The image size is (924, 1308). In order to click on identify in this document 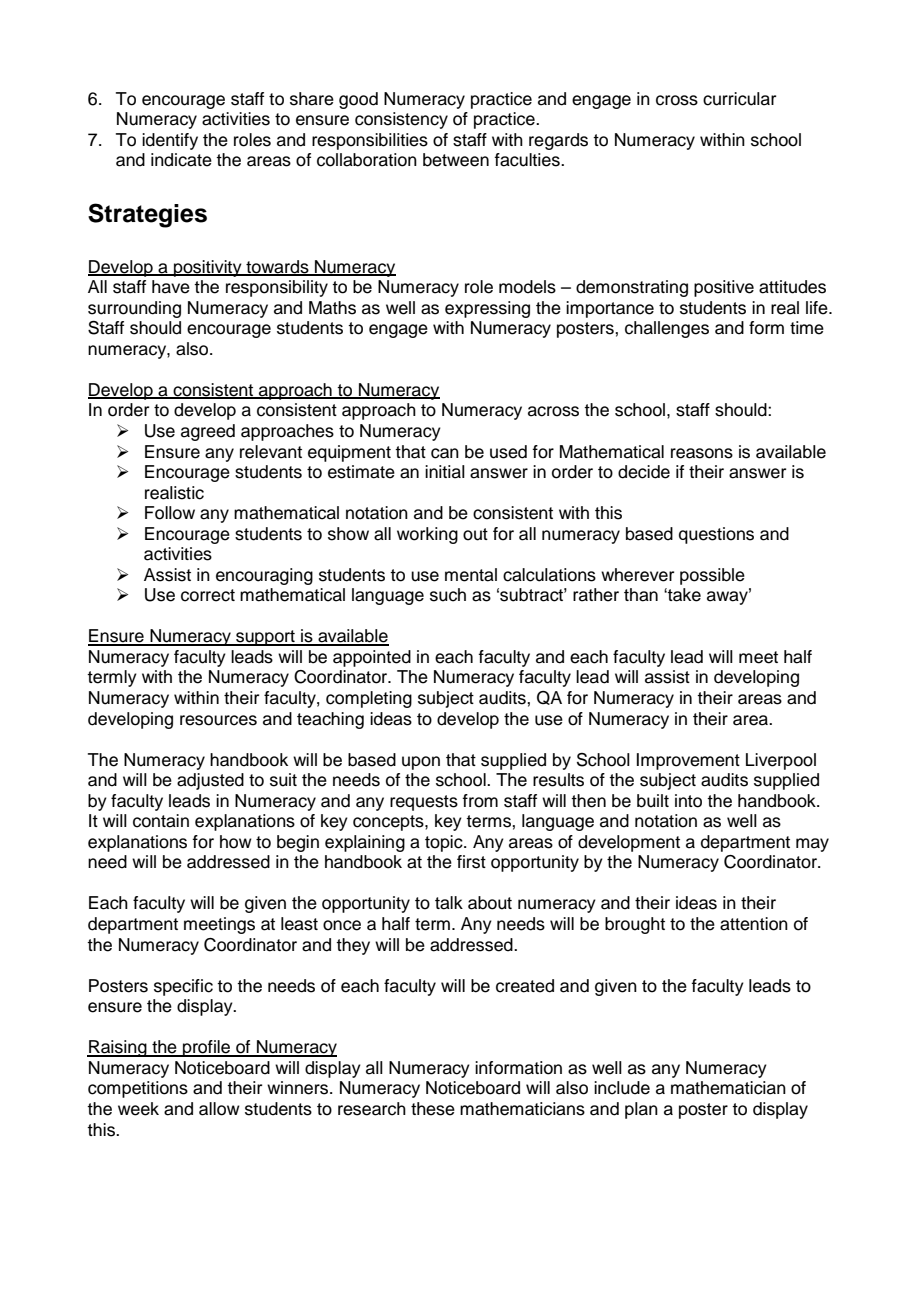, I will do `click(170, 141)`.
